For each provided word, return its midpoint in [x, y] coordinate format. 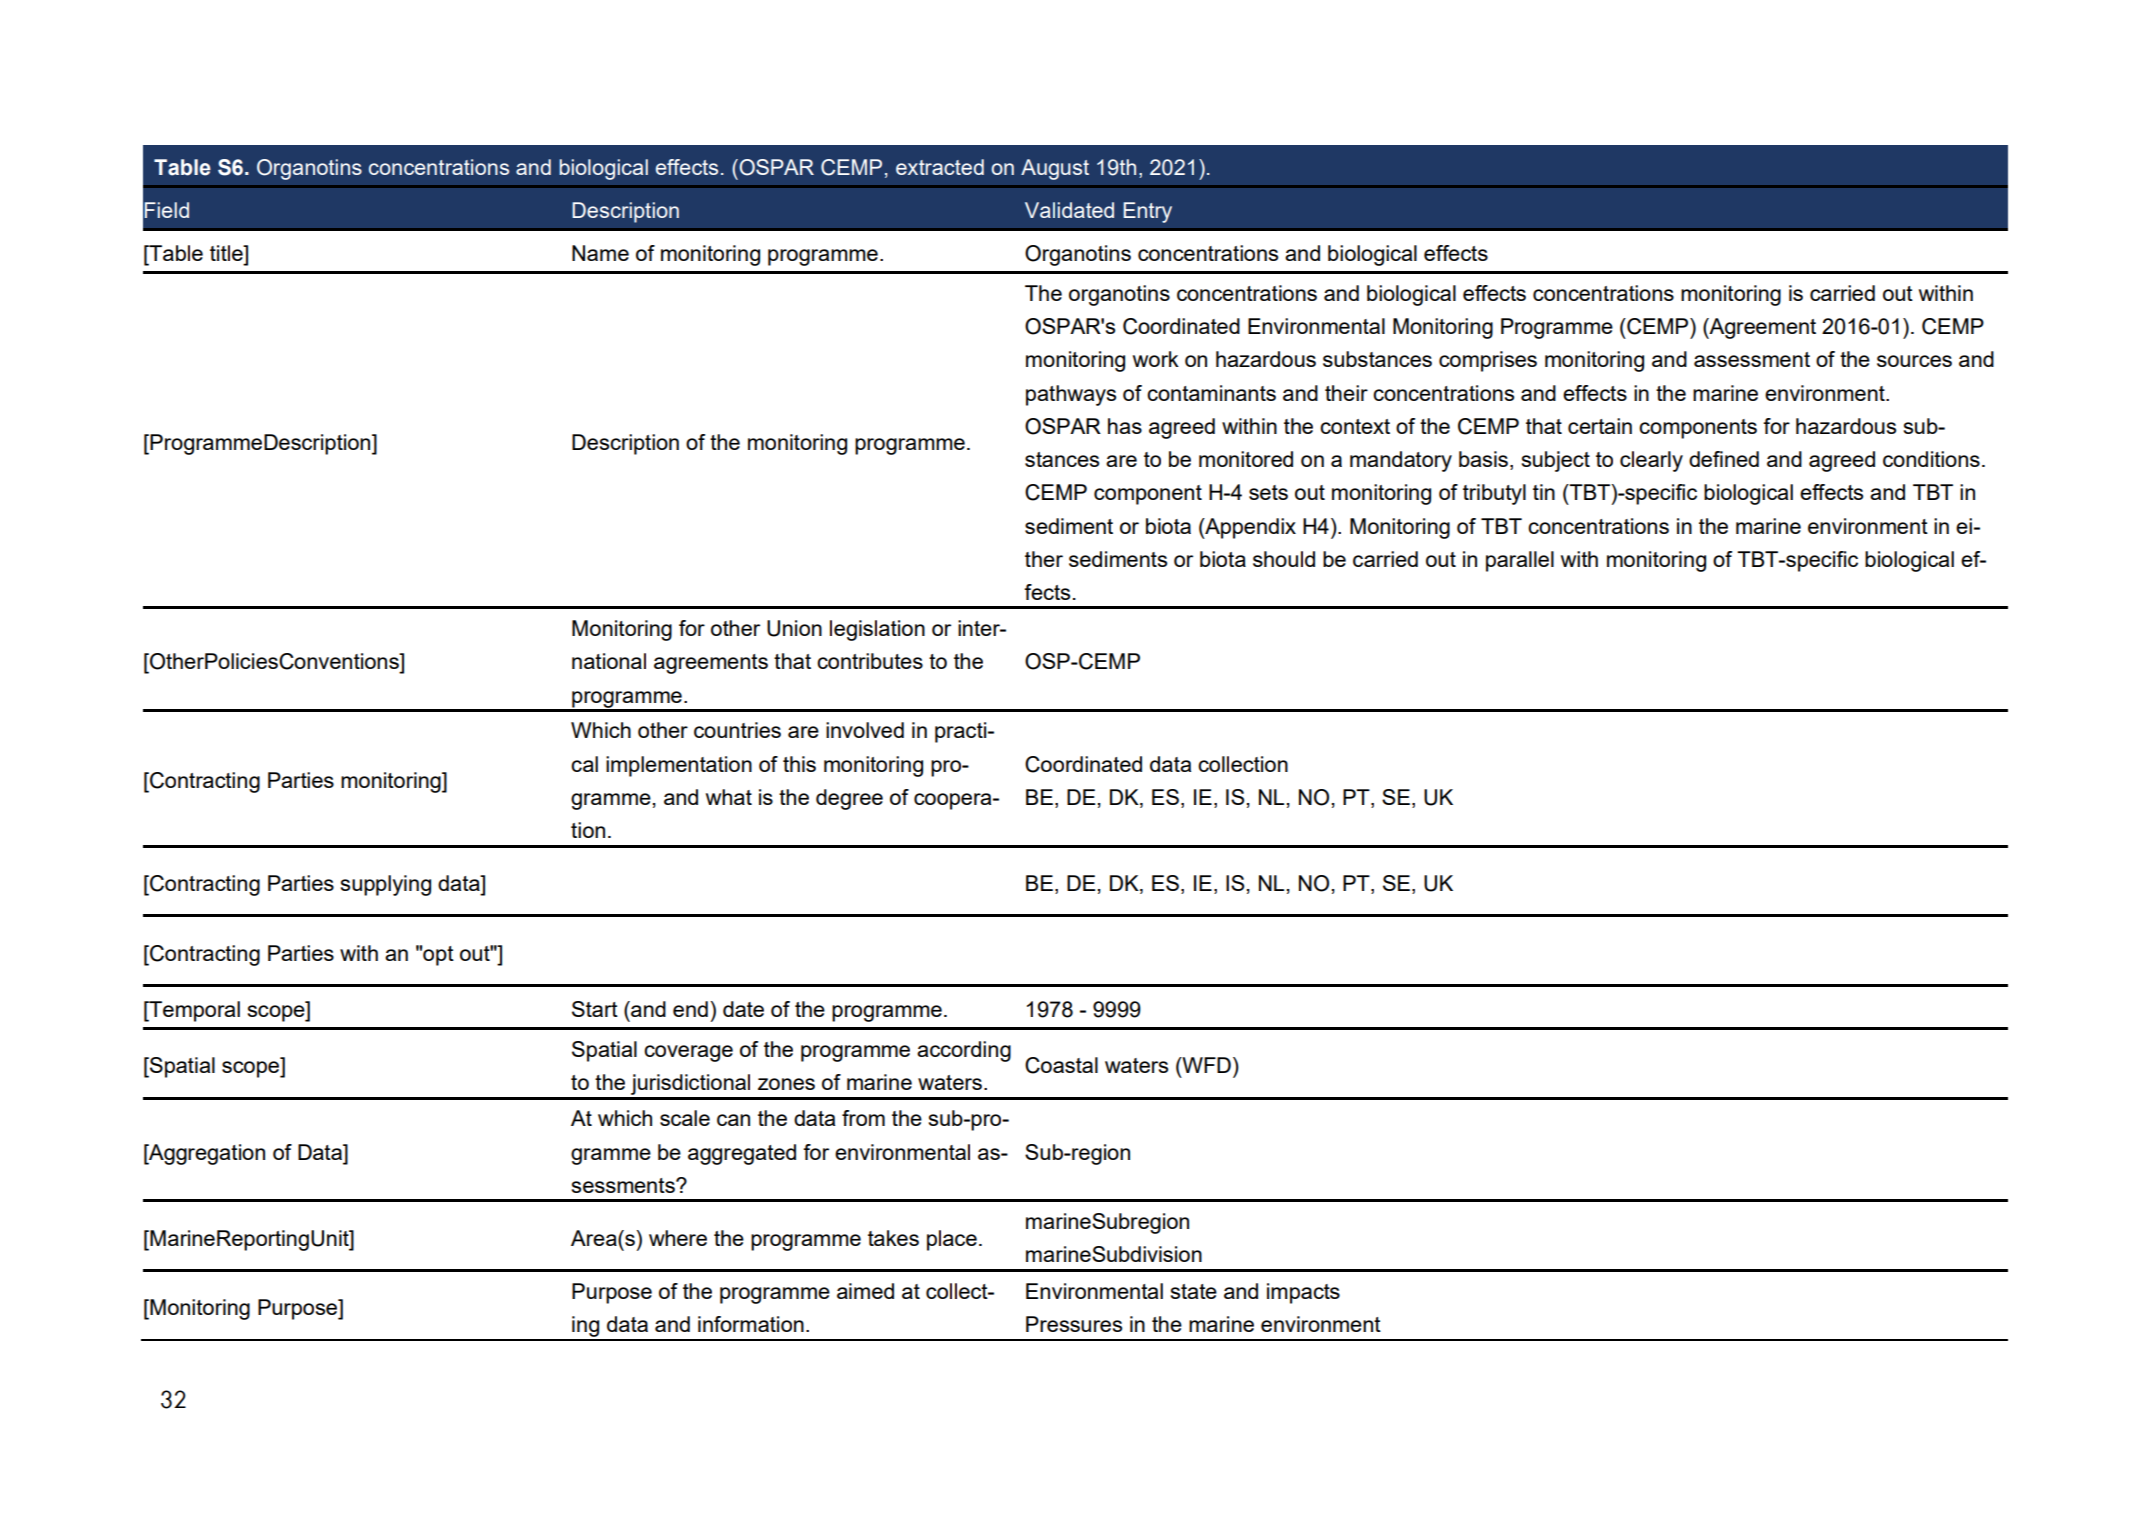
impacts [1303, 1293]
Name [600, 253]
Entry [1147, 212]
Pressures [1074, 1324]
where [678, 1238]
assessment [1752, 359]
